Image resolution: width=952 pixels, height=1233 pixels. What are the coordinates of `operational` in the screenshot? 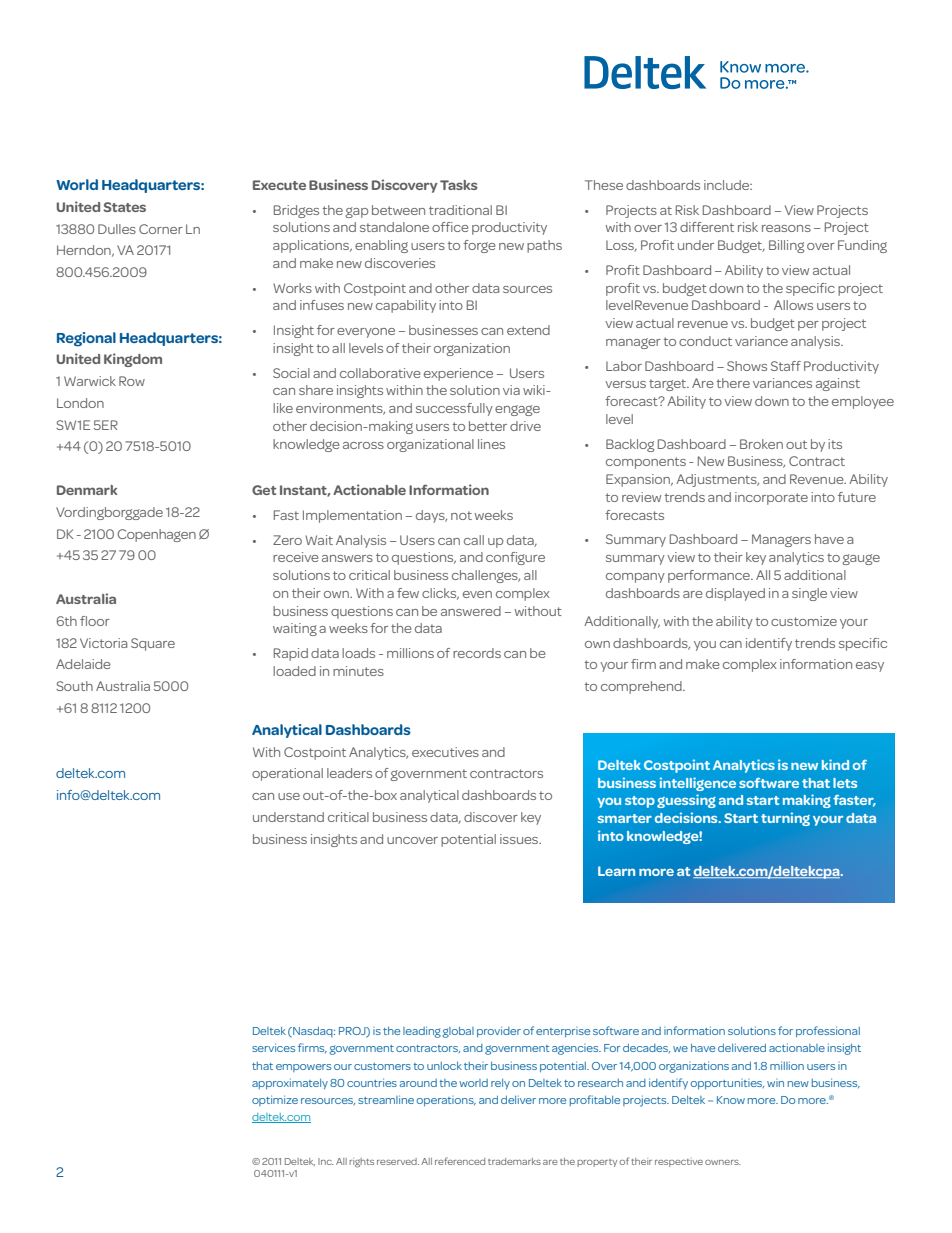 It's located at (287, 774).
